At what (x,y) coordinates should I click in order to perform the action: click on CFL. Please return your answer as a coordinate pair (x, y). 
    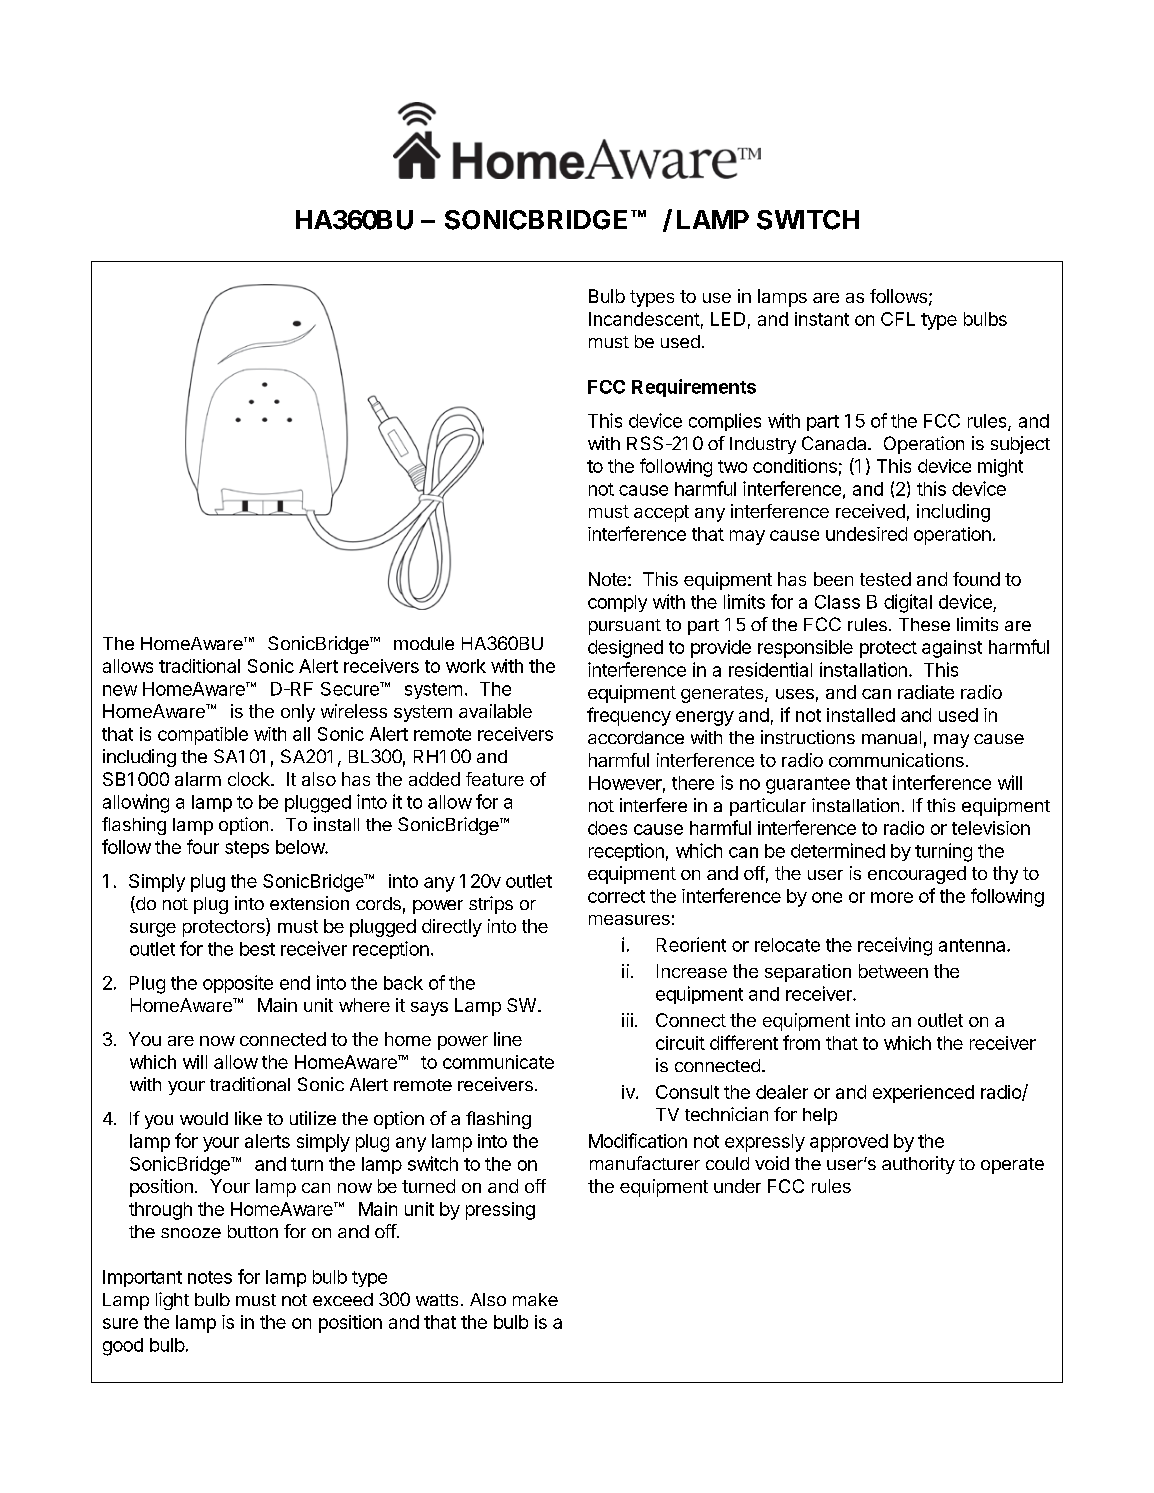
    Looking at the image, I should click on (898, 319).
